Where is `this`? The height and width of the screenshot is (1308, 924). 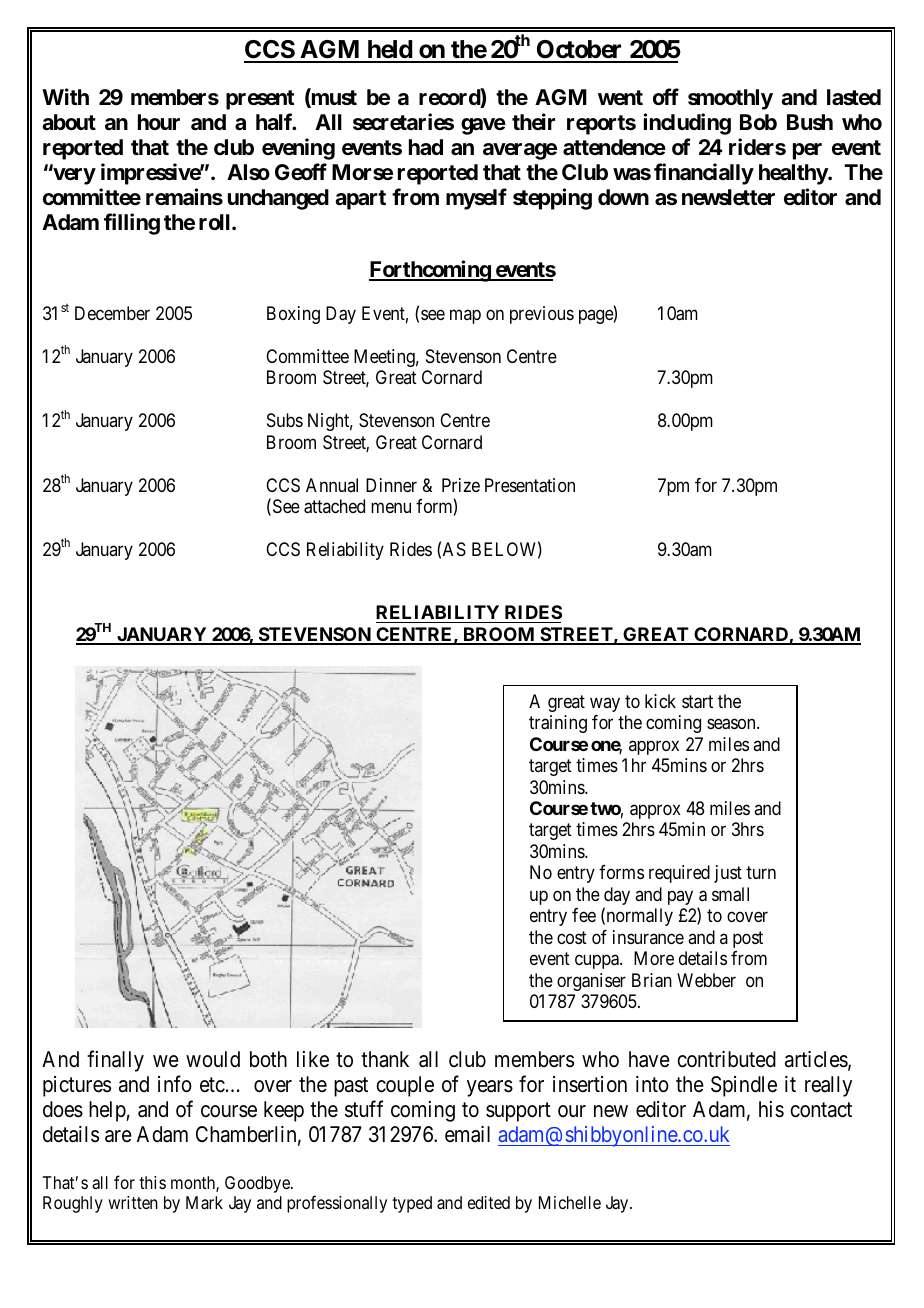
this is located at coordinates (152, 1182).
